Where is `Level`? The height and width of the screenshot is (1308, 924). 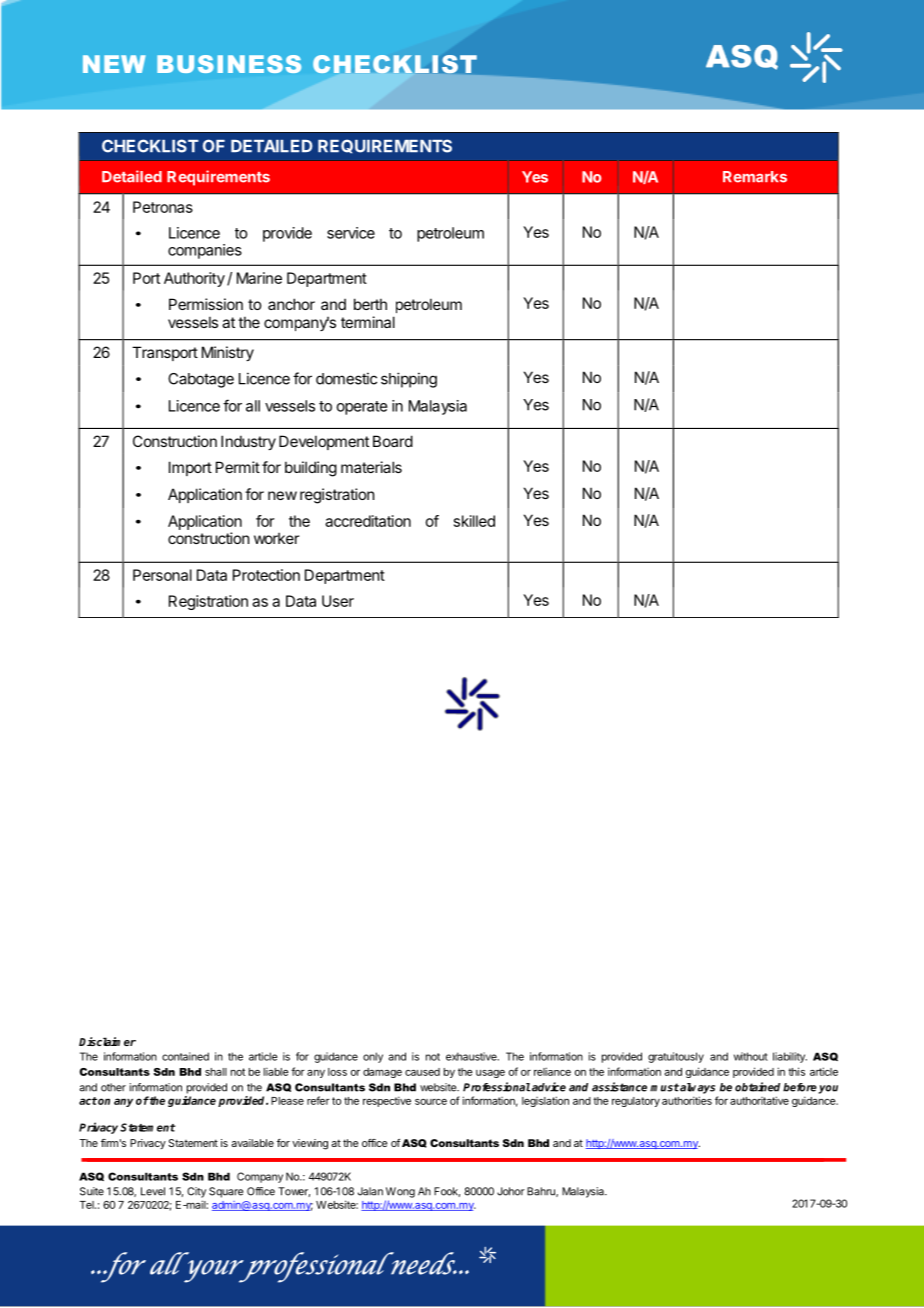
Level is located at coordinates (153, 1191).
